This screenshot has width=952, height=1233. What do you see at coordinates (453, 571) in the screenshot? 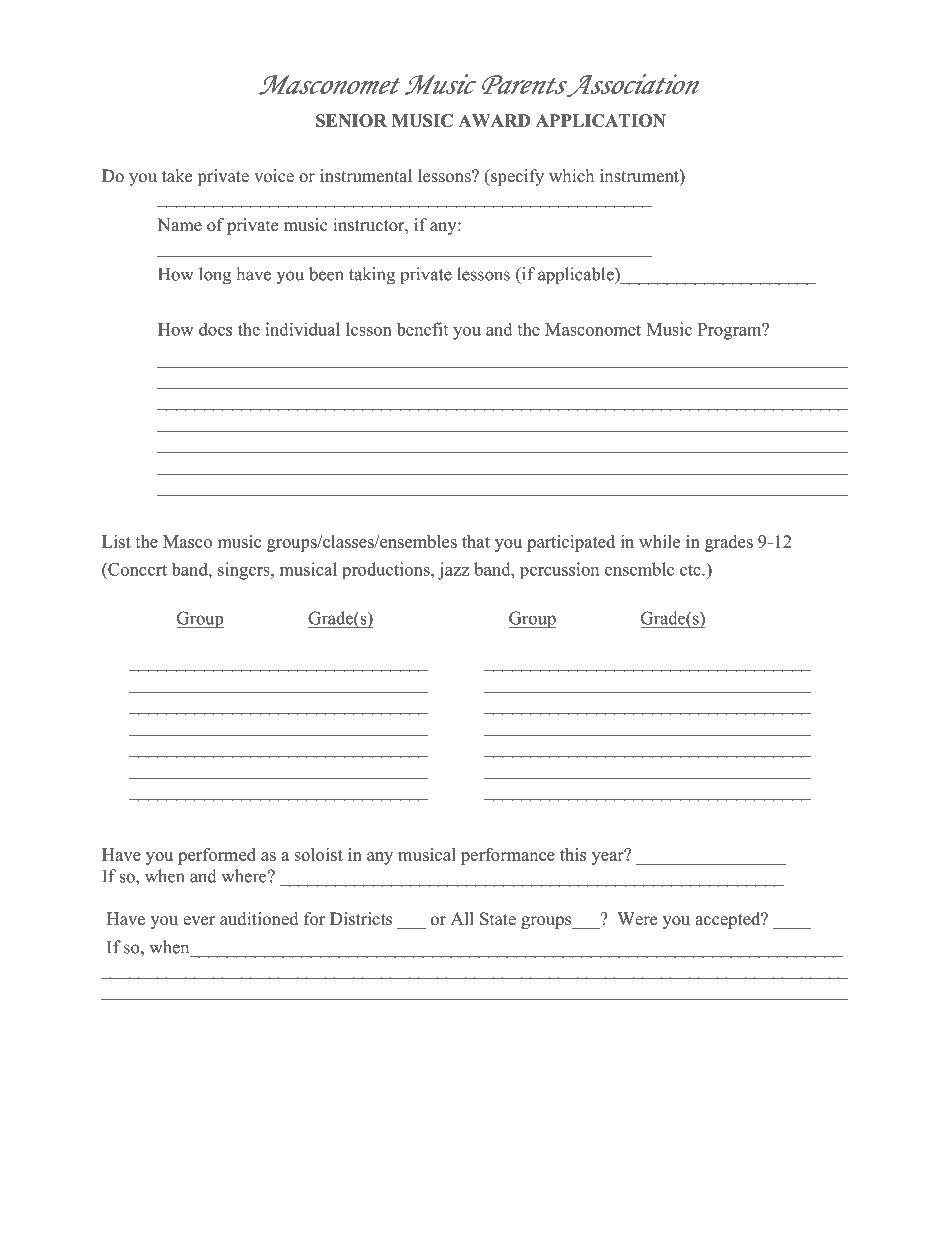
I see `jazz` at bounding box center [453, 571].
